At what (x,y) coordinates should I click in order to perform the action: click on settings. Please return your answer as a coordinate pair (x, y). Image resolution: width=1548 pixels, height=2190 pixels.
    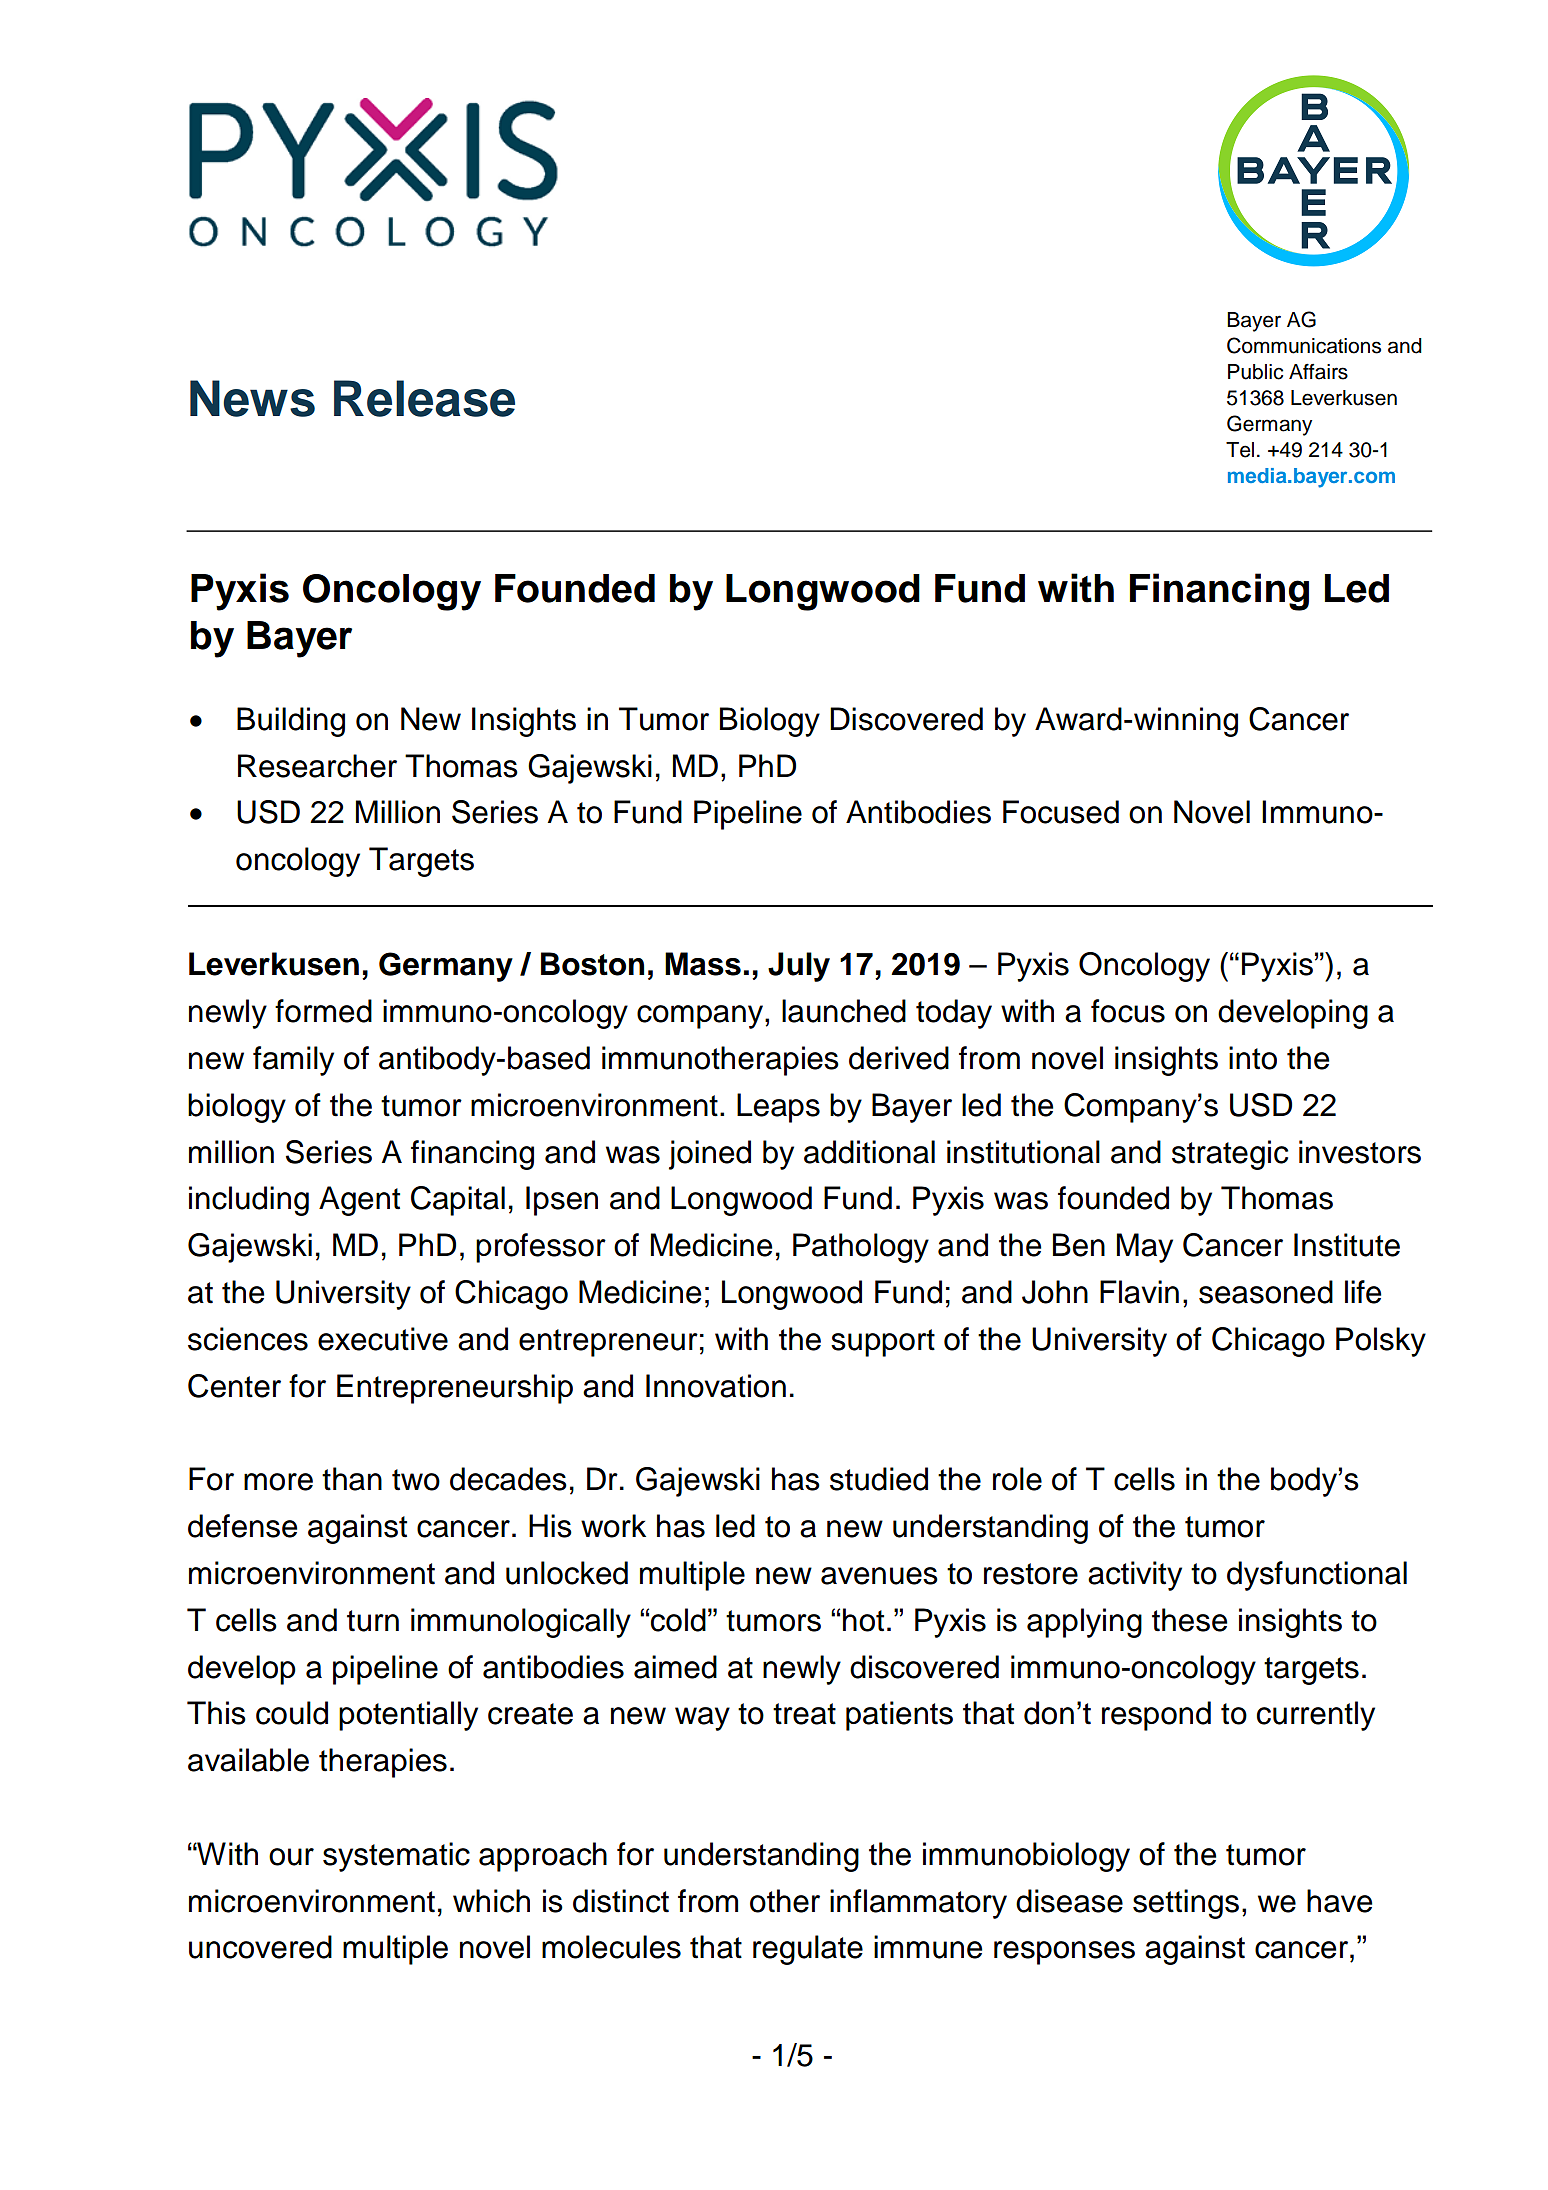
    Looking at the image, I should click on (1186, 1904).
